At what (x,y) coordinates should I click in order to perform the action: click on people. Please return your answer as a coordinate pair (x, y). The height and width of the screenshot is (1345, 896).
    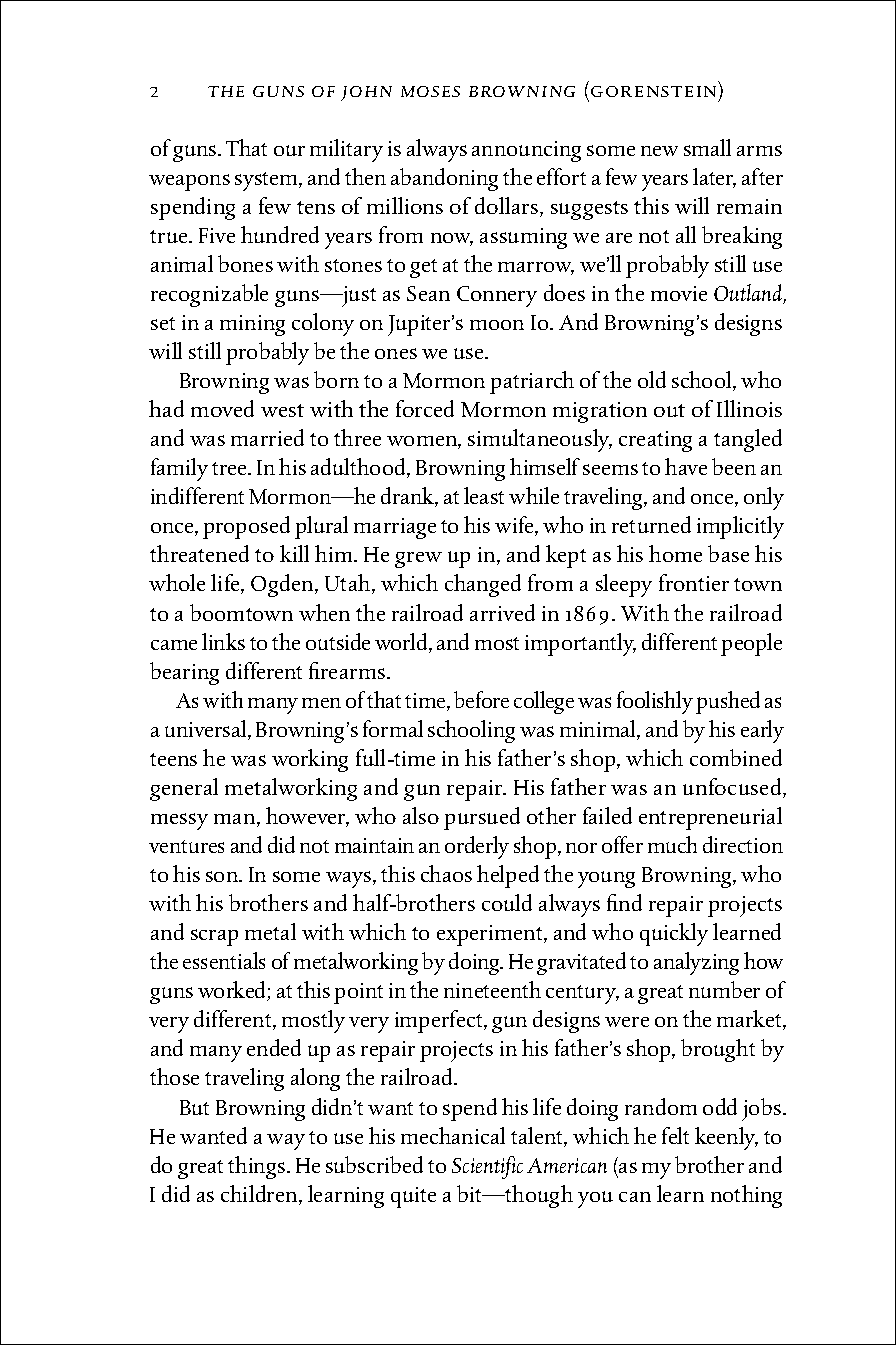
    Looking at the image, I should click on (751, 644).
